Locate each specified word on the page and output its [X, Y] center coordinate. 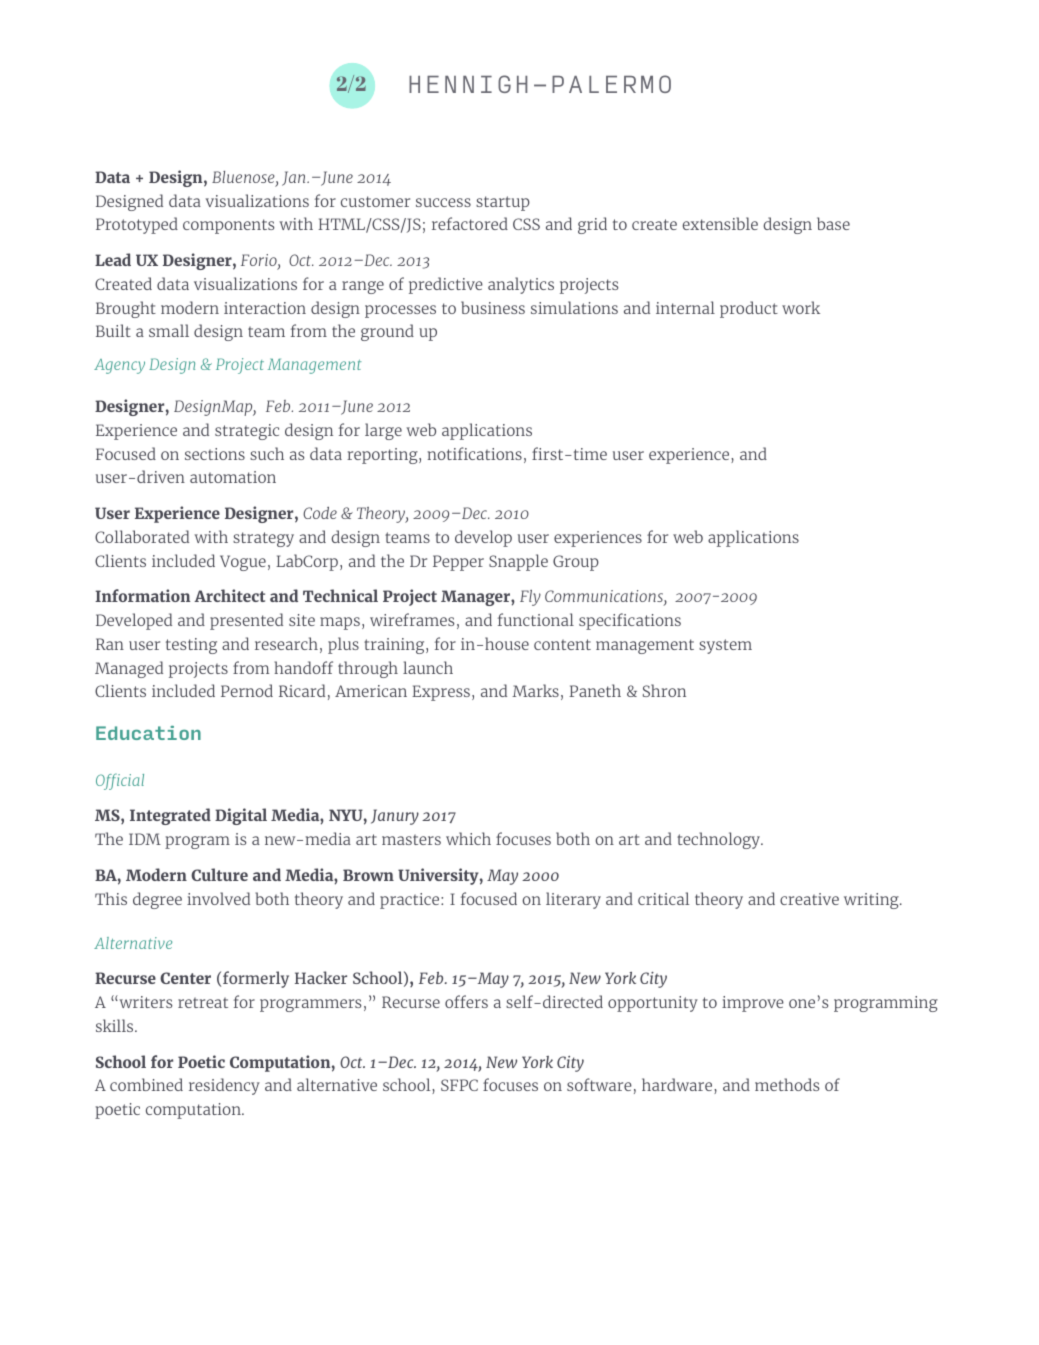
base [833, 223]
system [725, 646]
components [228, 226]
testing [191, 646]
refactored [470, 223]
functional [536, 619]
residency [224, 1086]
